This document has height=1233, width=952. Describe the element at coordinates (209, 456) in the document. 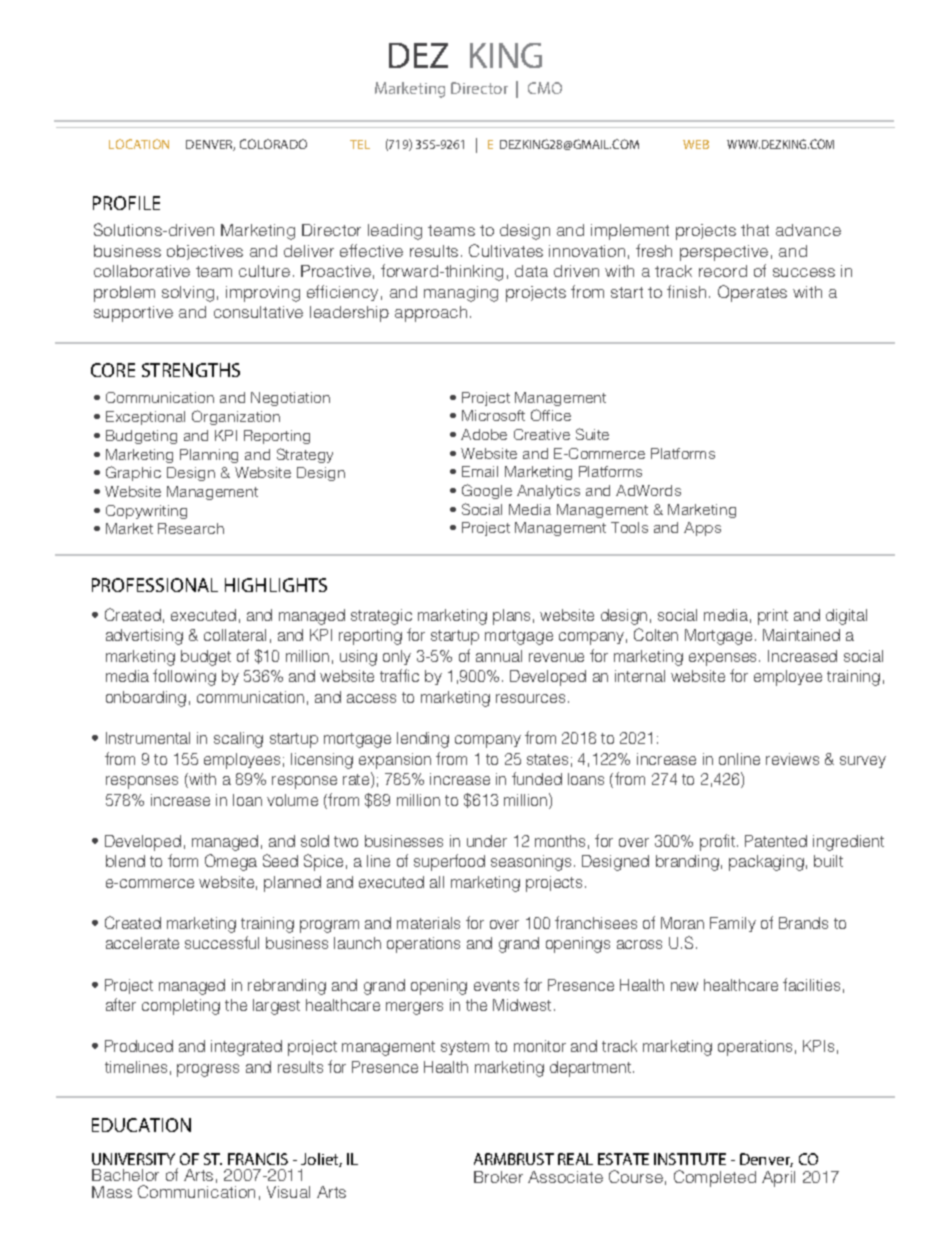

I see `Planning` at that location.
